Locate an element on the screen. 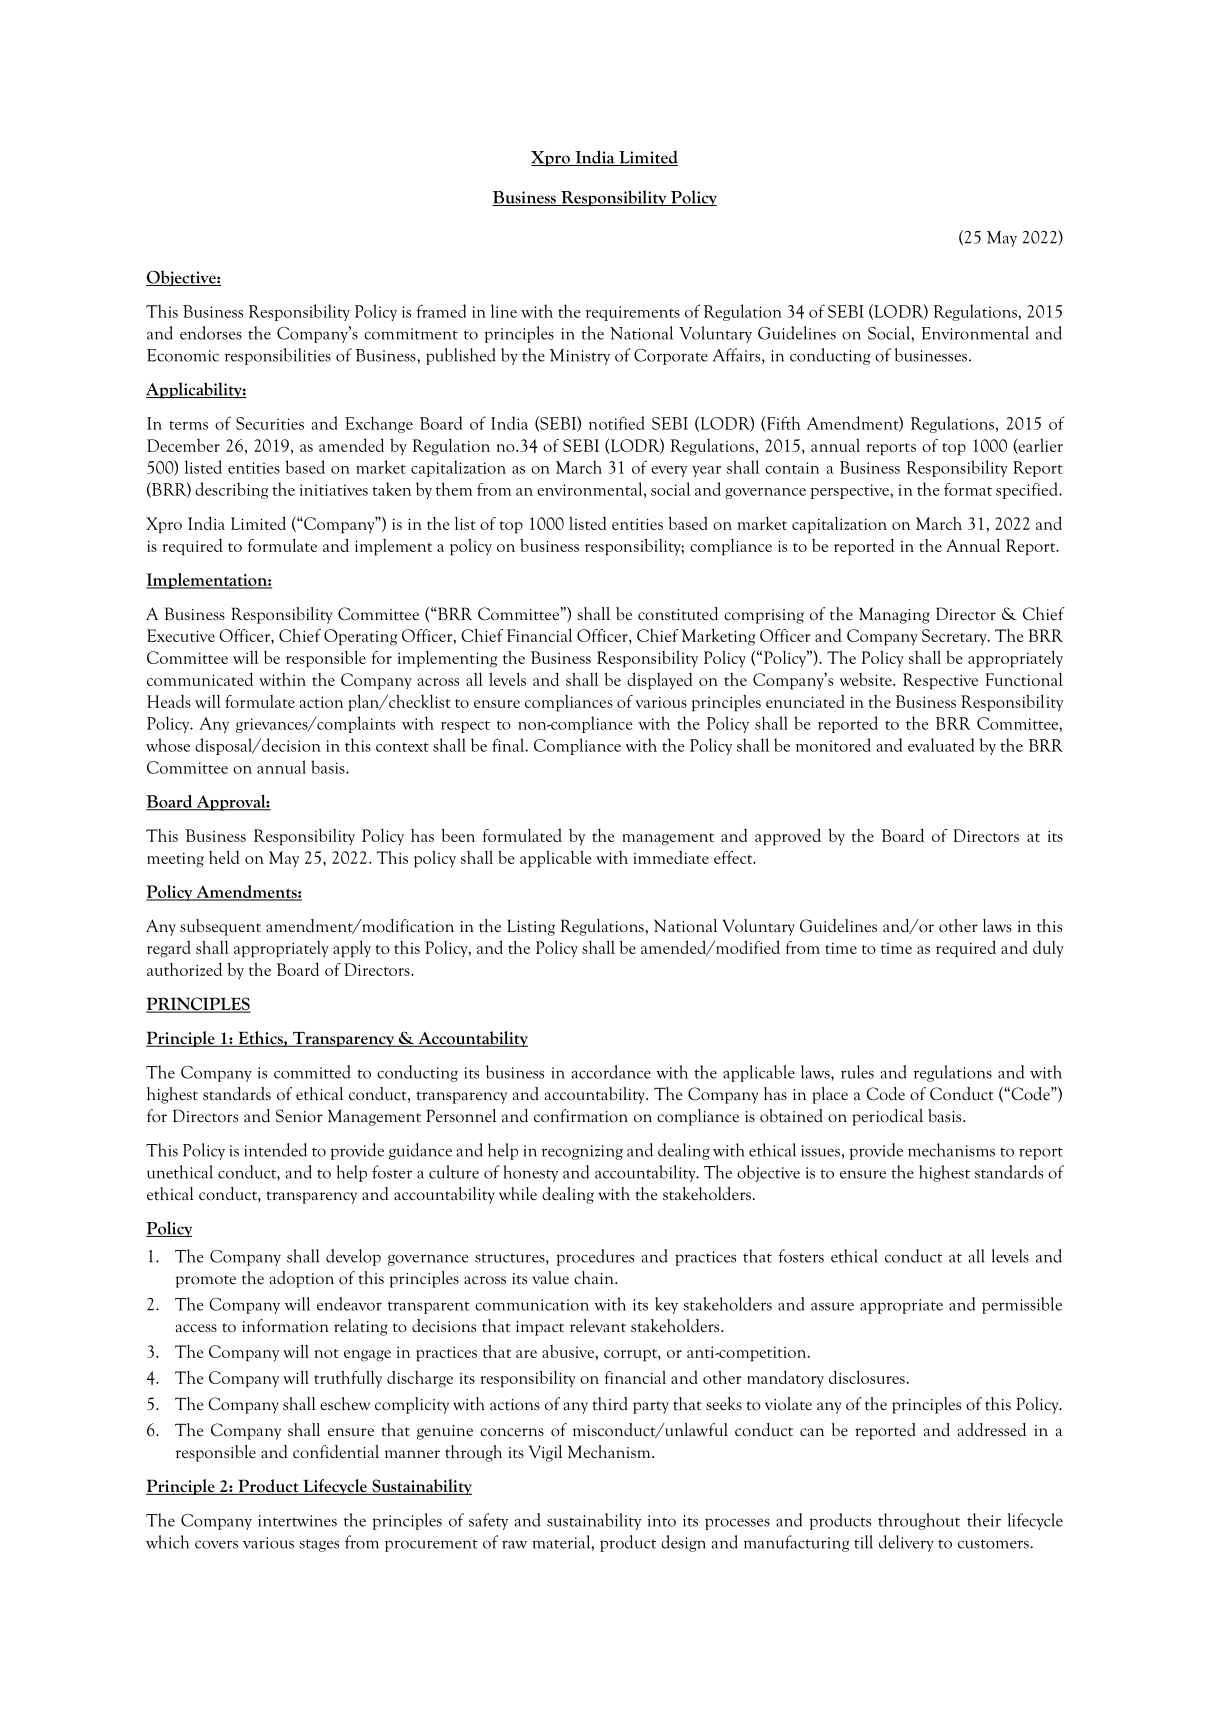 Image resolution: width=1209 pixels, height=1710 pixels. immediate is located at coordinates (671, 857).
